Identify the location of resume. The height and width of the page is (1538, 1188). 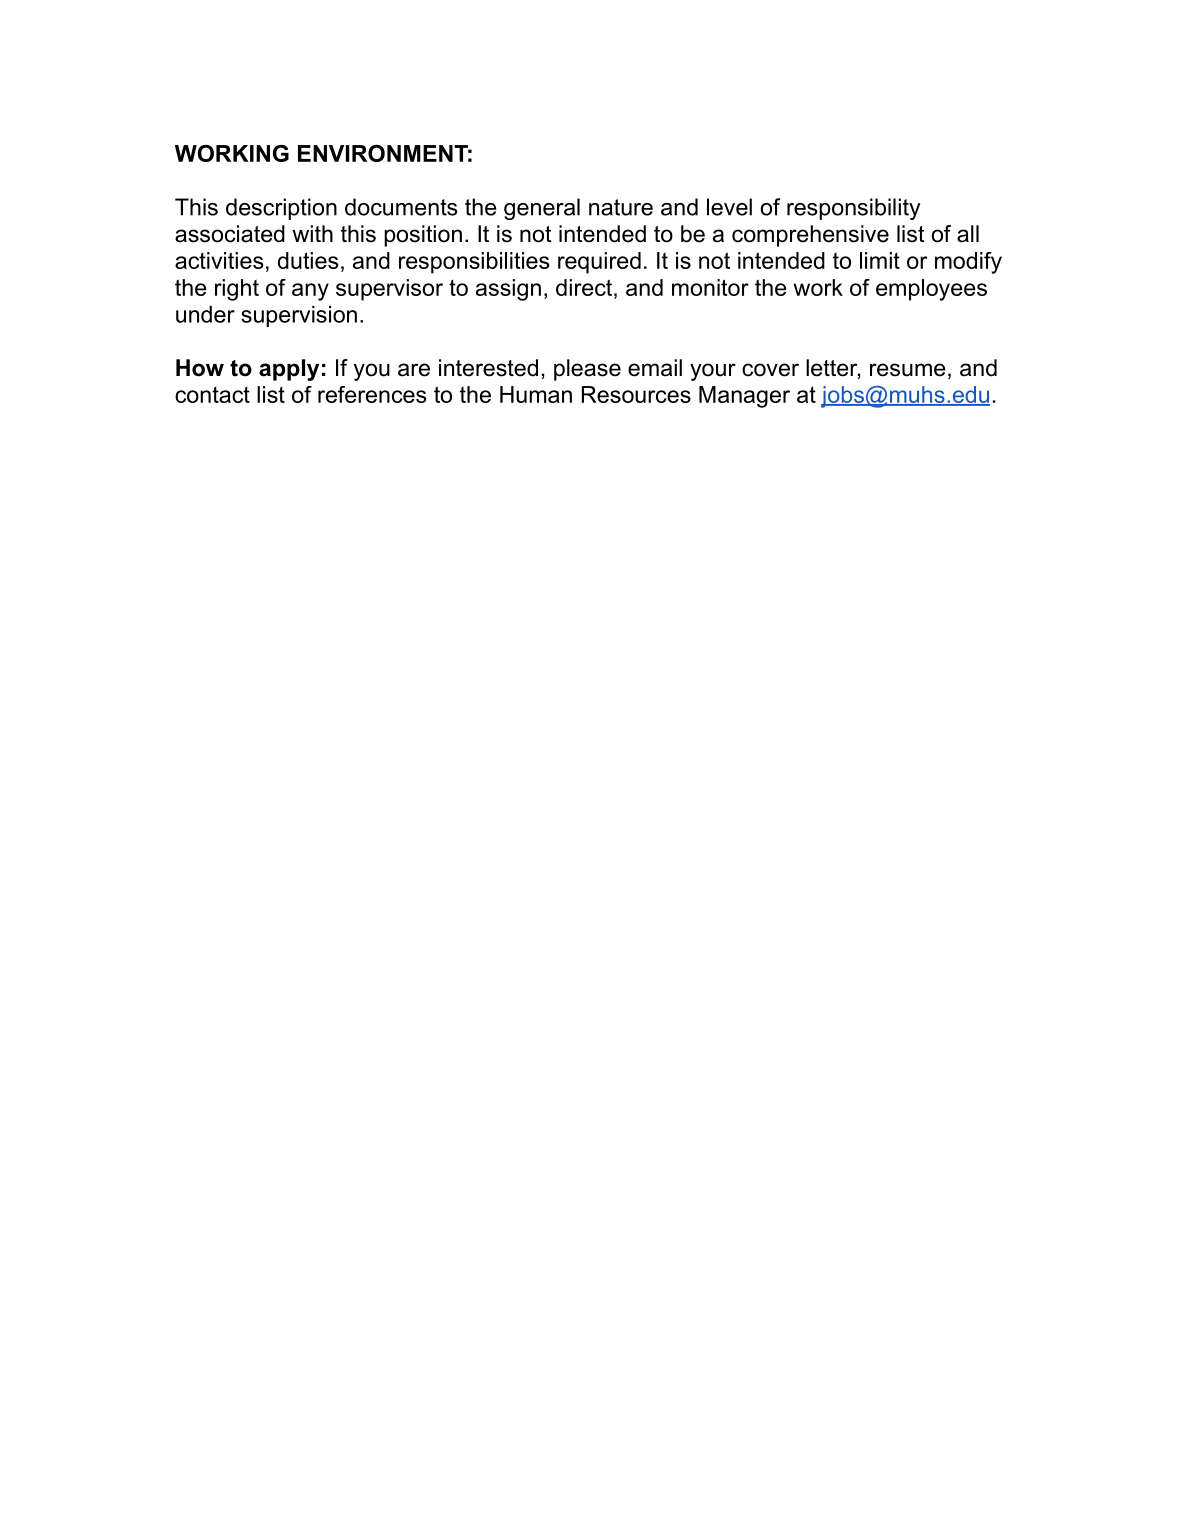
(908, 370).
